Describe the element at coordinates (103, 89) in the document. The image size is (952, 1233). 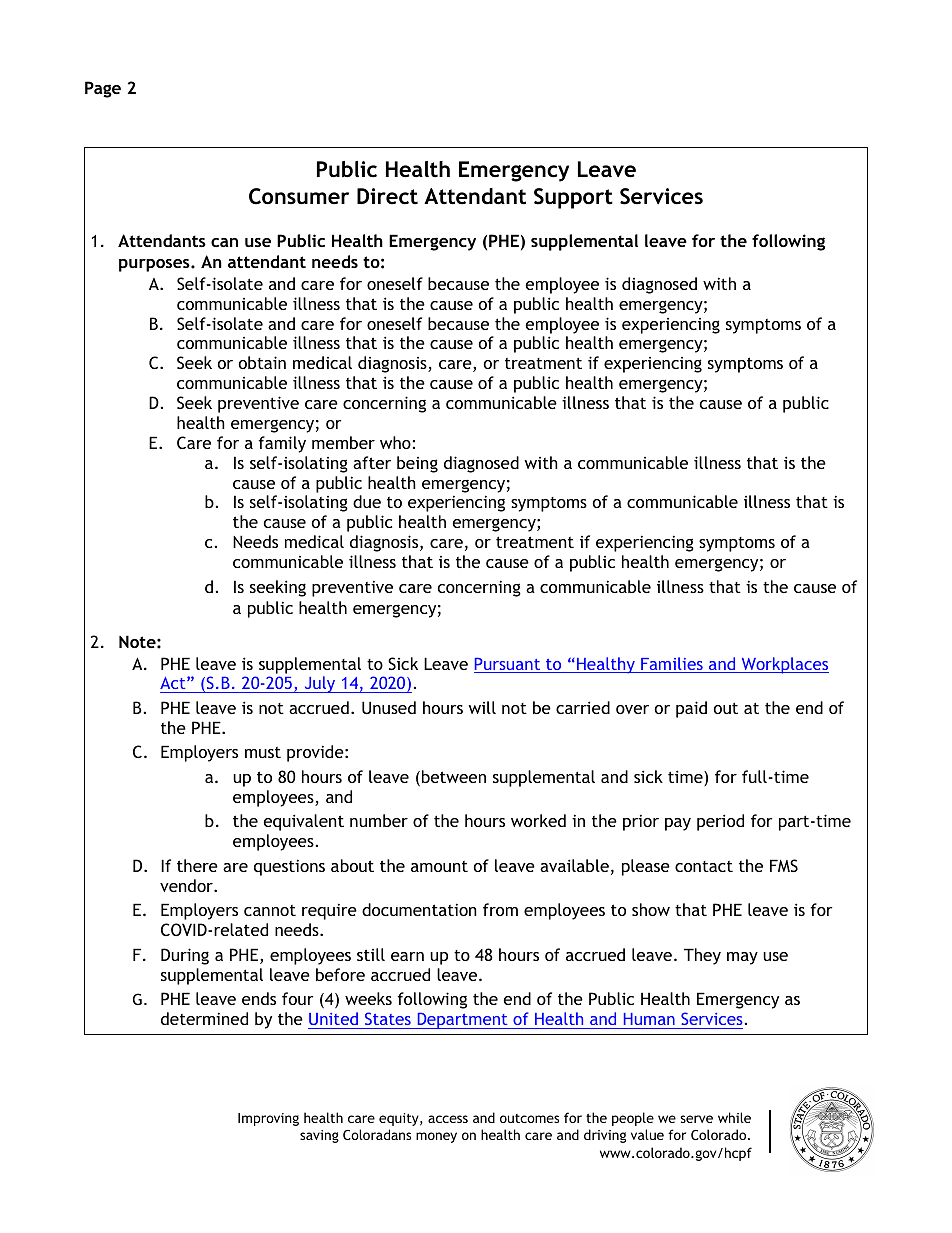
I see `Page` at that location.
